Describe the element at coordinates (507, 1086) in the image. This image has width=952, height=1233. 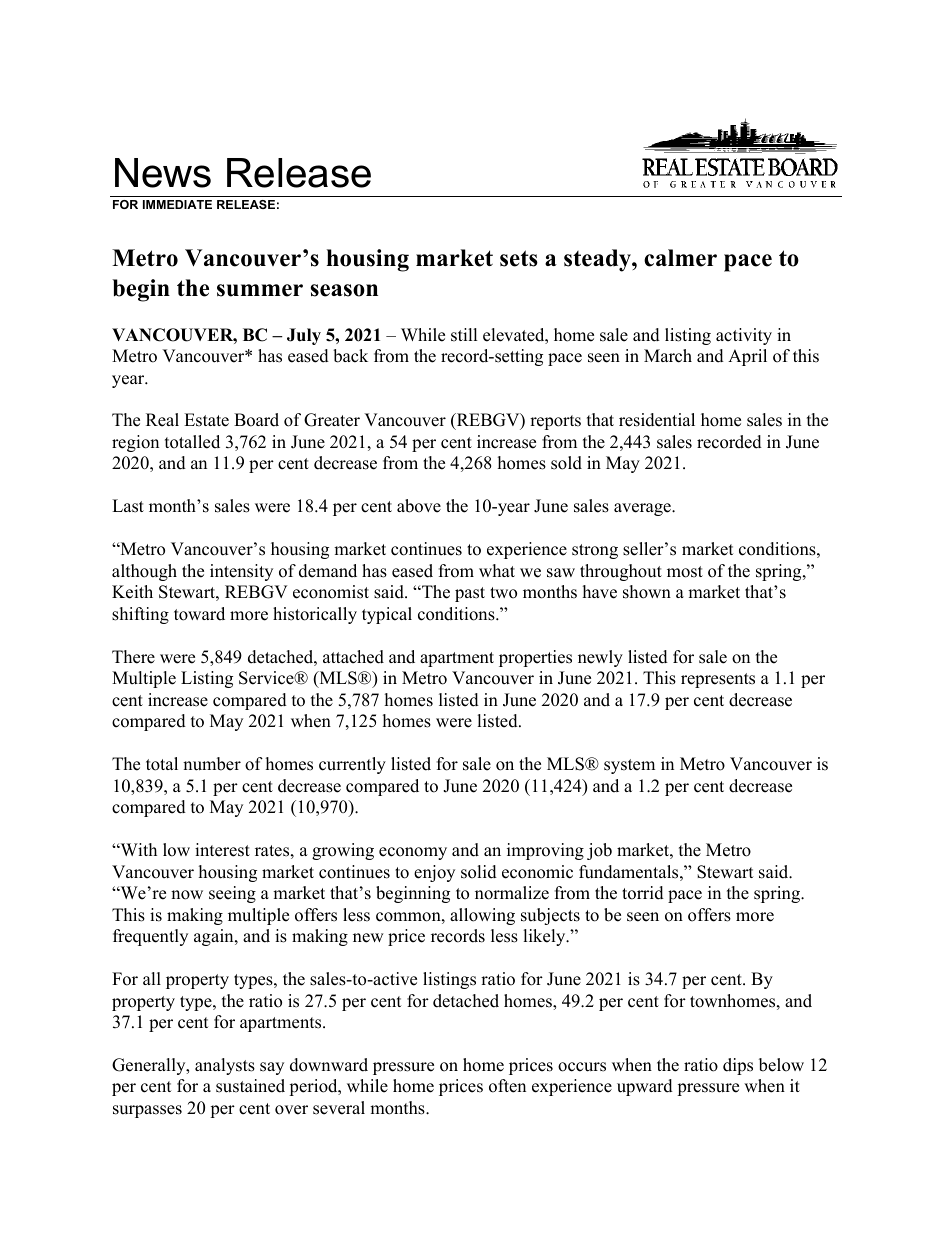
I see `often` at that location.
